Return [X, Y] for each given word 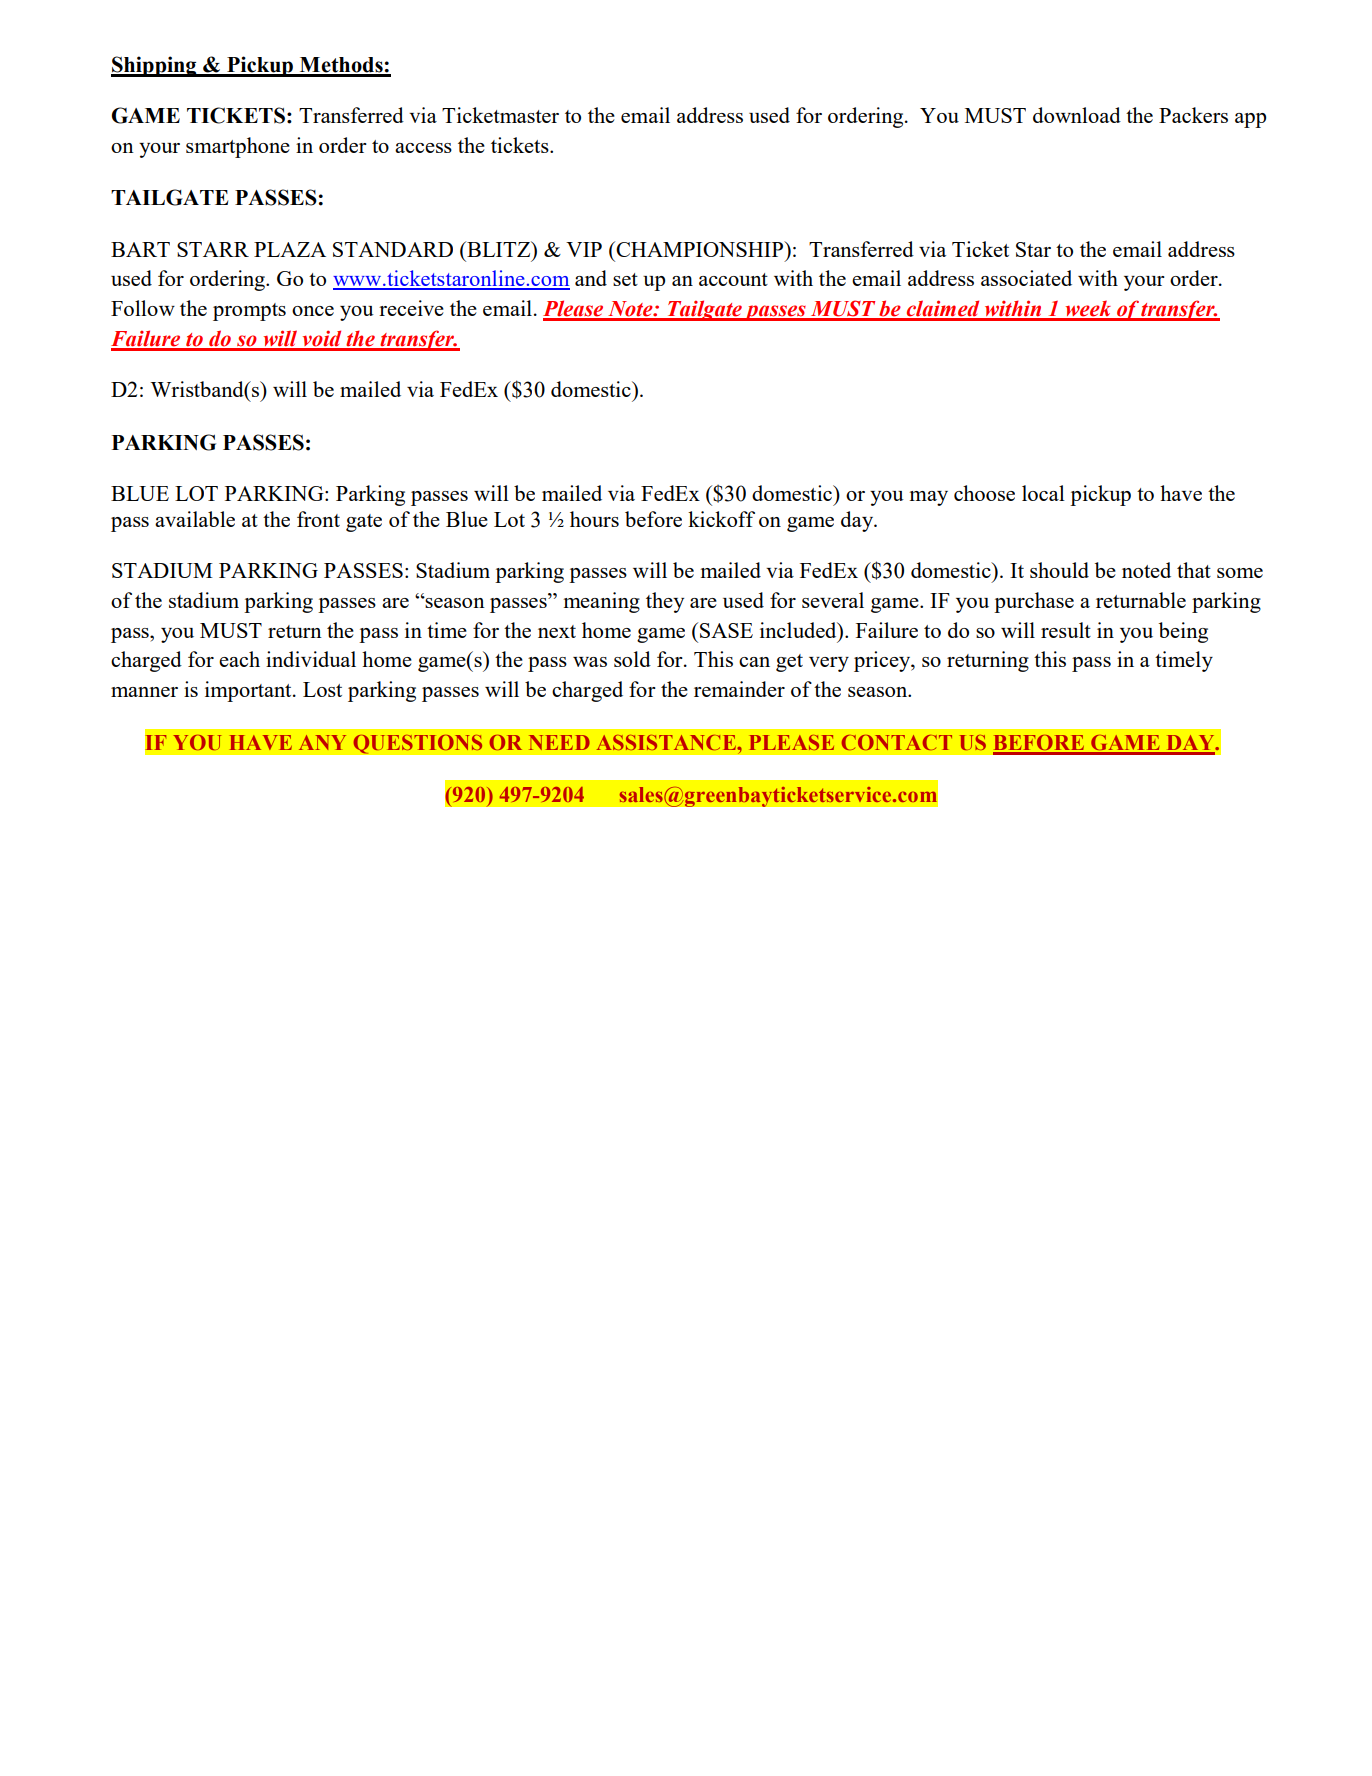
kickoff [721, 519]
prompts [249, 312]
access [423, 148]
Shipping [155, 66]
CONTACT [897, 742]
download [1077, 115]
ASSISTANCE [667, 742]
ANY [322, 742]
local [1043, 493]
